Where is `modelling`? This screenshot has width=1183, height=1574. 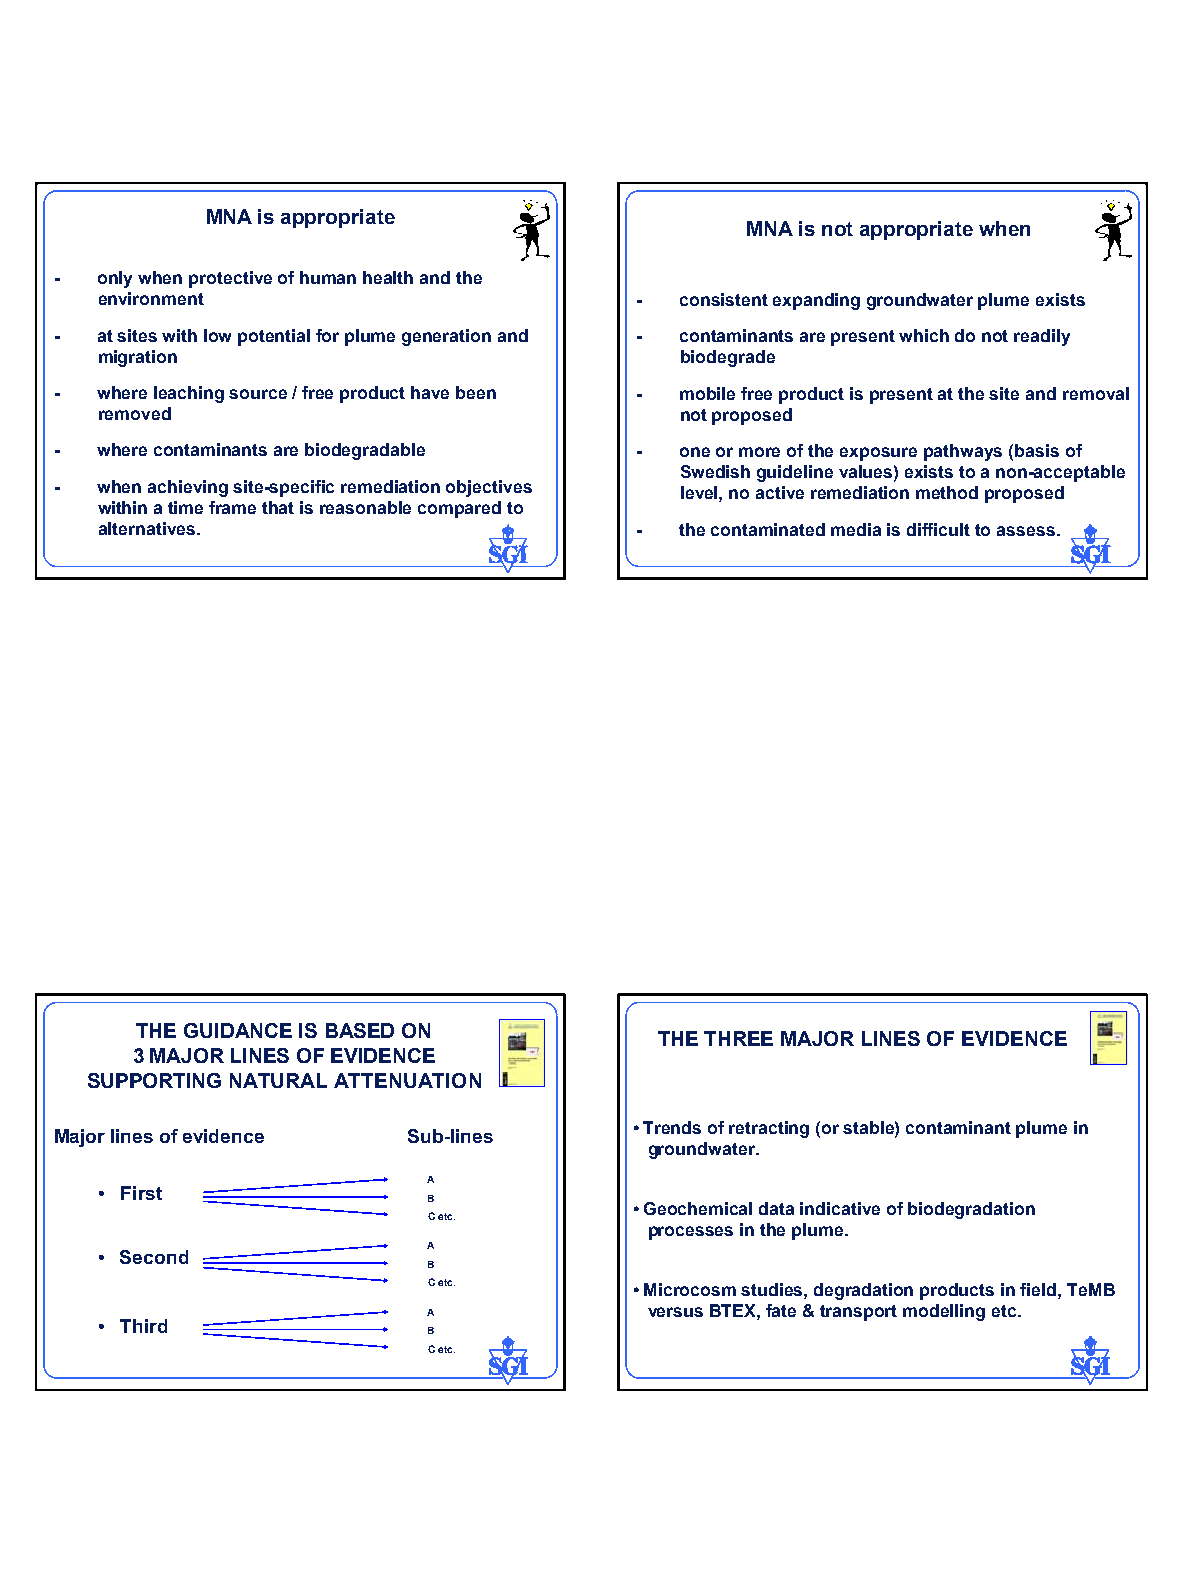 modelling is located at coordinates (944, 1312).
